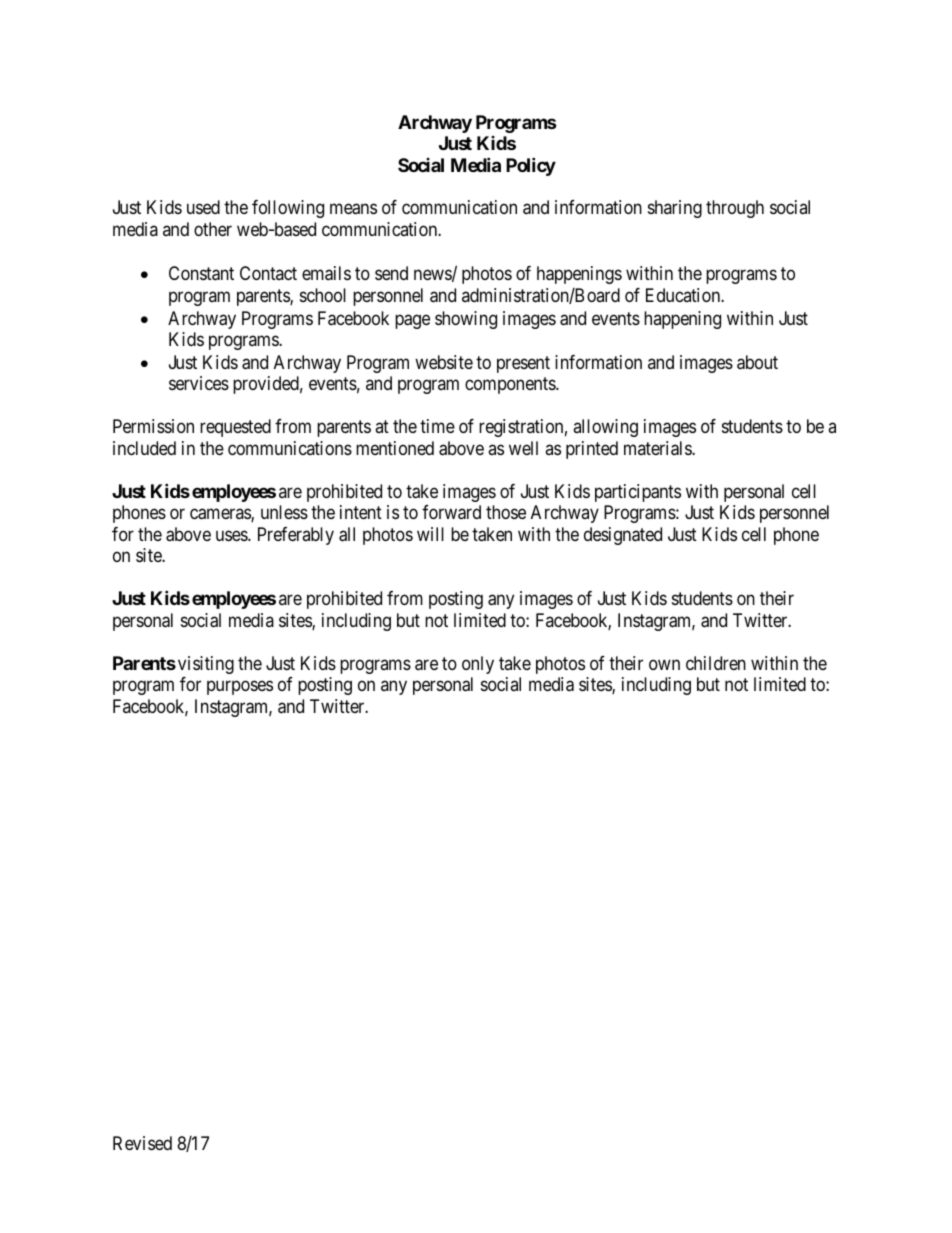 The height and width of the screenshot is (1233, 952). Describe the element at coordinates (531, 166) in the screenshot. I see `Policy` at that location.
